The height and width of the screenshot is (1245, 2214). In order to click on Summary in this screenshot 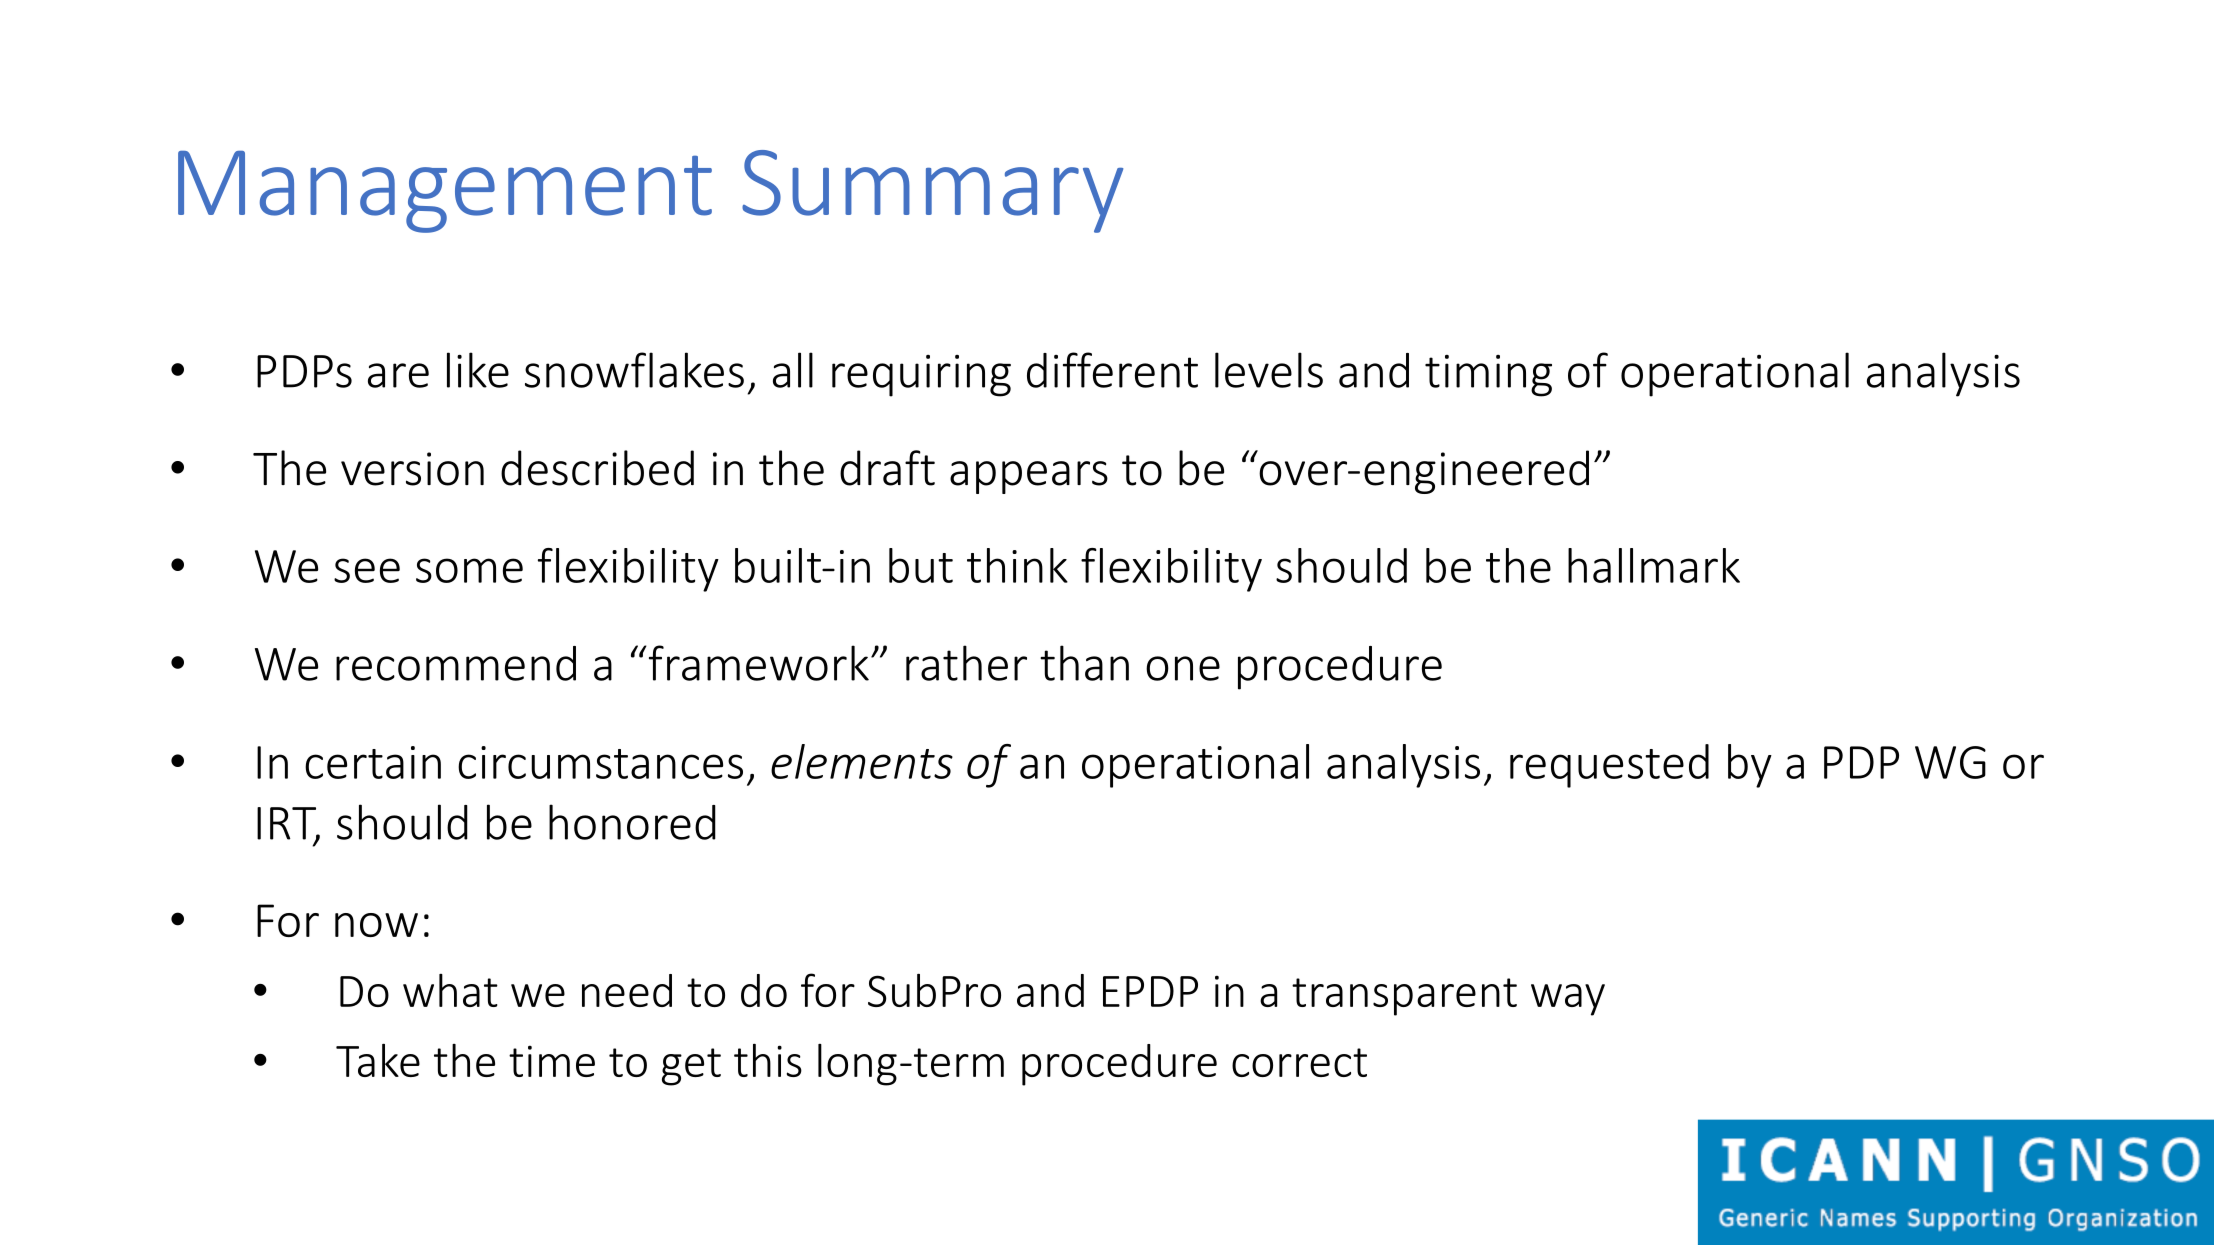, I will do `click(932, 191)`.
